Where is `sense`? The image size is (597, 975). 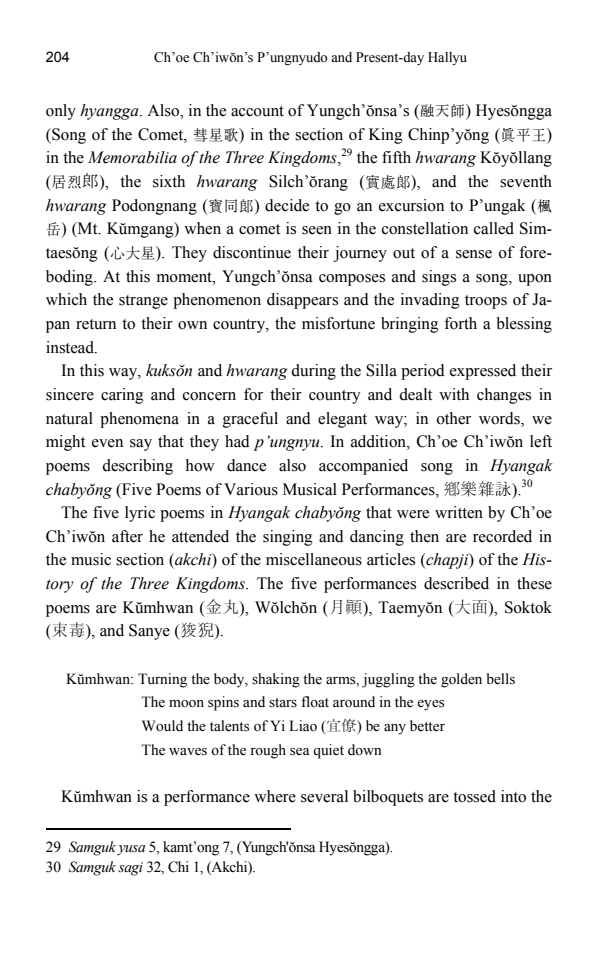 sense is located at coordinates (474, 254).
